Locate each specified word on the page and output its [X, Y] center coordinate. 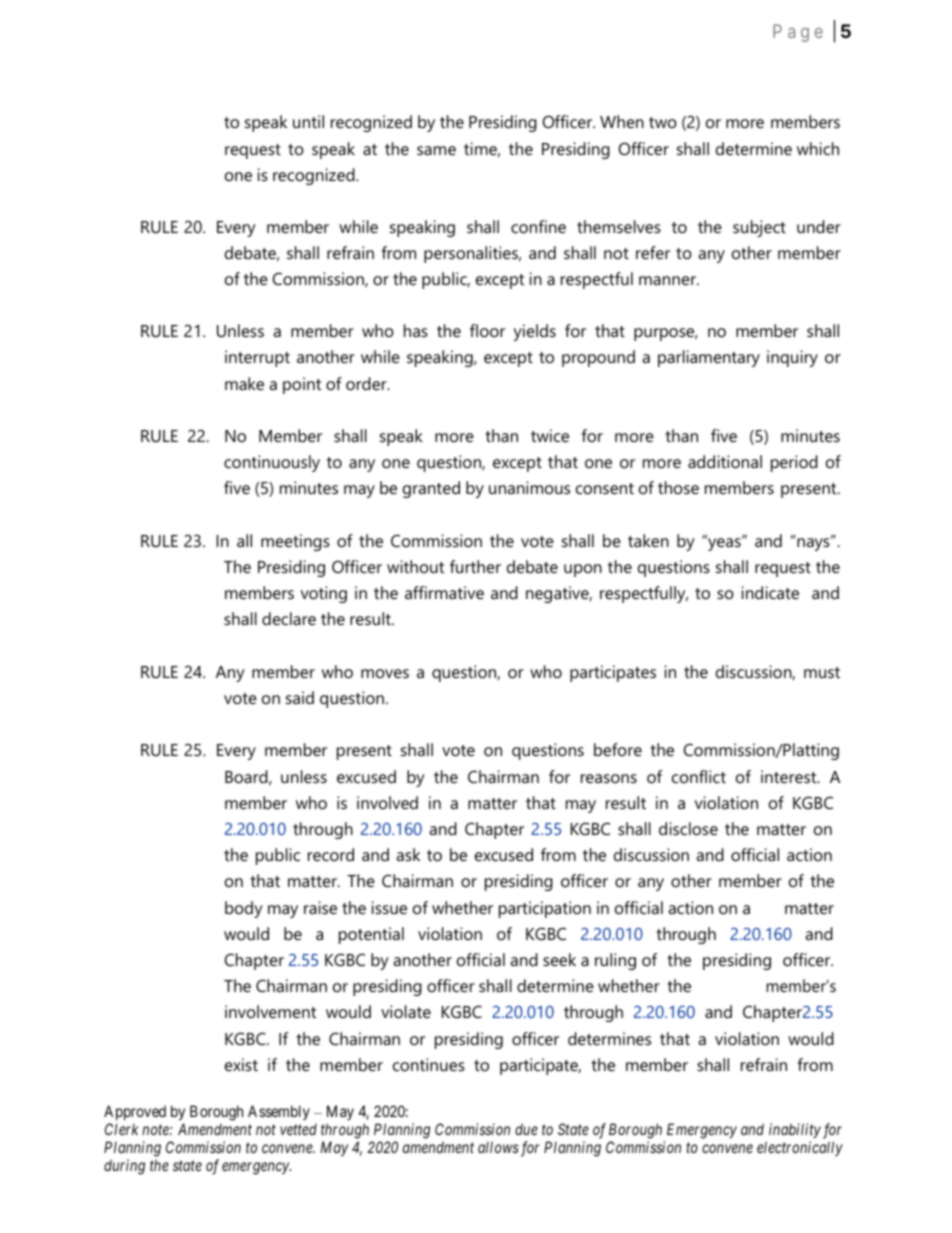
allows [498, 1147]
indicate [770, 592]
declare [289, 618]
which [818, 148]
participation [545, 909]
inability [795, 1130]
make [244, 383]
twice [550, 435]
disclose [688, 828]
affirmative [444, 592]
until [308, 121]
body [244, 909]
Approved [135, 1112]
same [436, 150]
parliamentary [709, 358]
